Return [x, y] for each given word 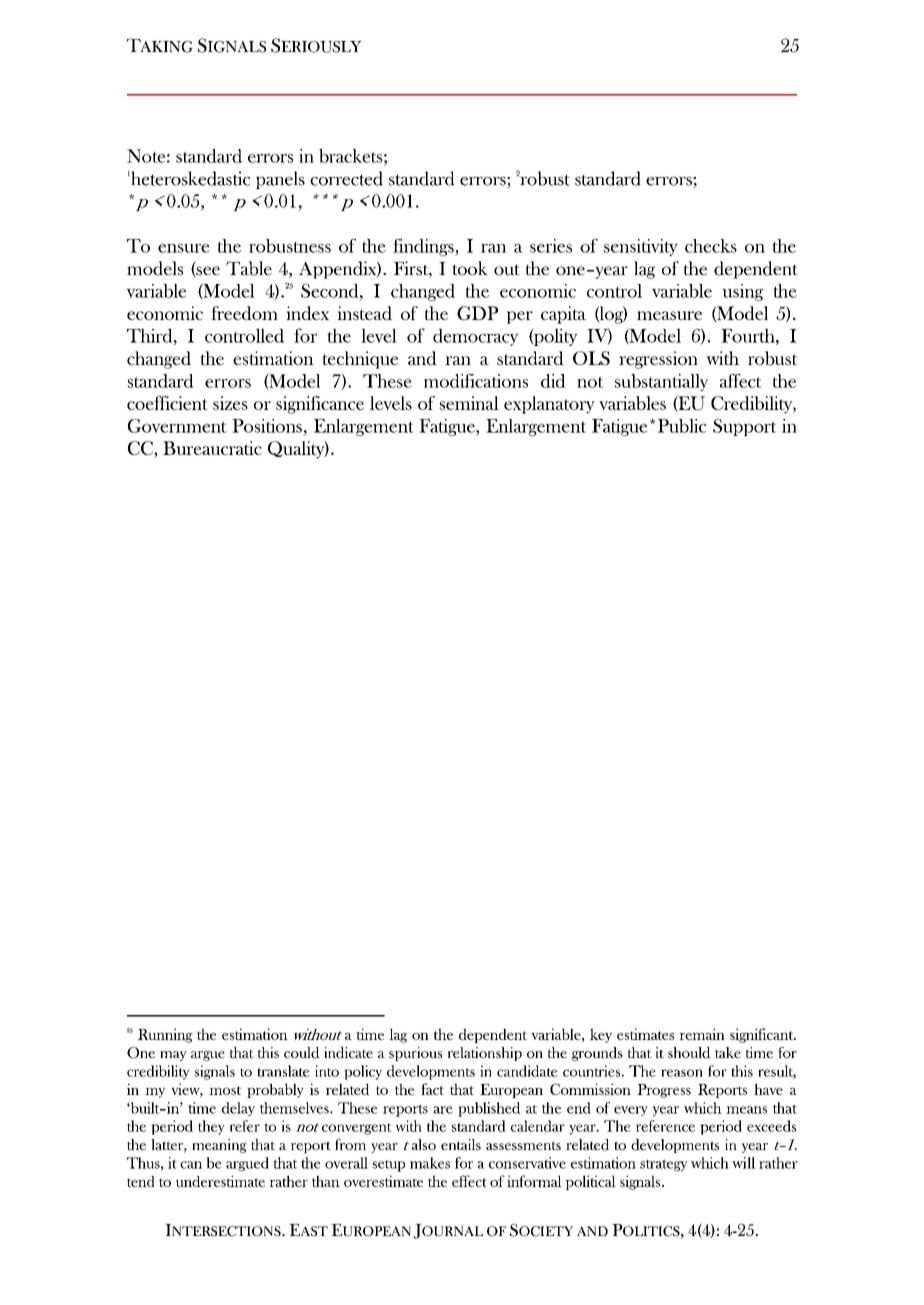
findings [424, 247]
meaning [219, 1146]
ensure [183, 248]
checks [711, 246]
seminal [469, 403]
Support [744, 427]
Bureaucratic [212, 448]
